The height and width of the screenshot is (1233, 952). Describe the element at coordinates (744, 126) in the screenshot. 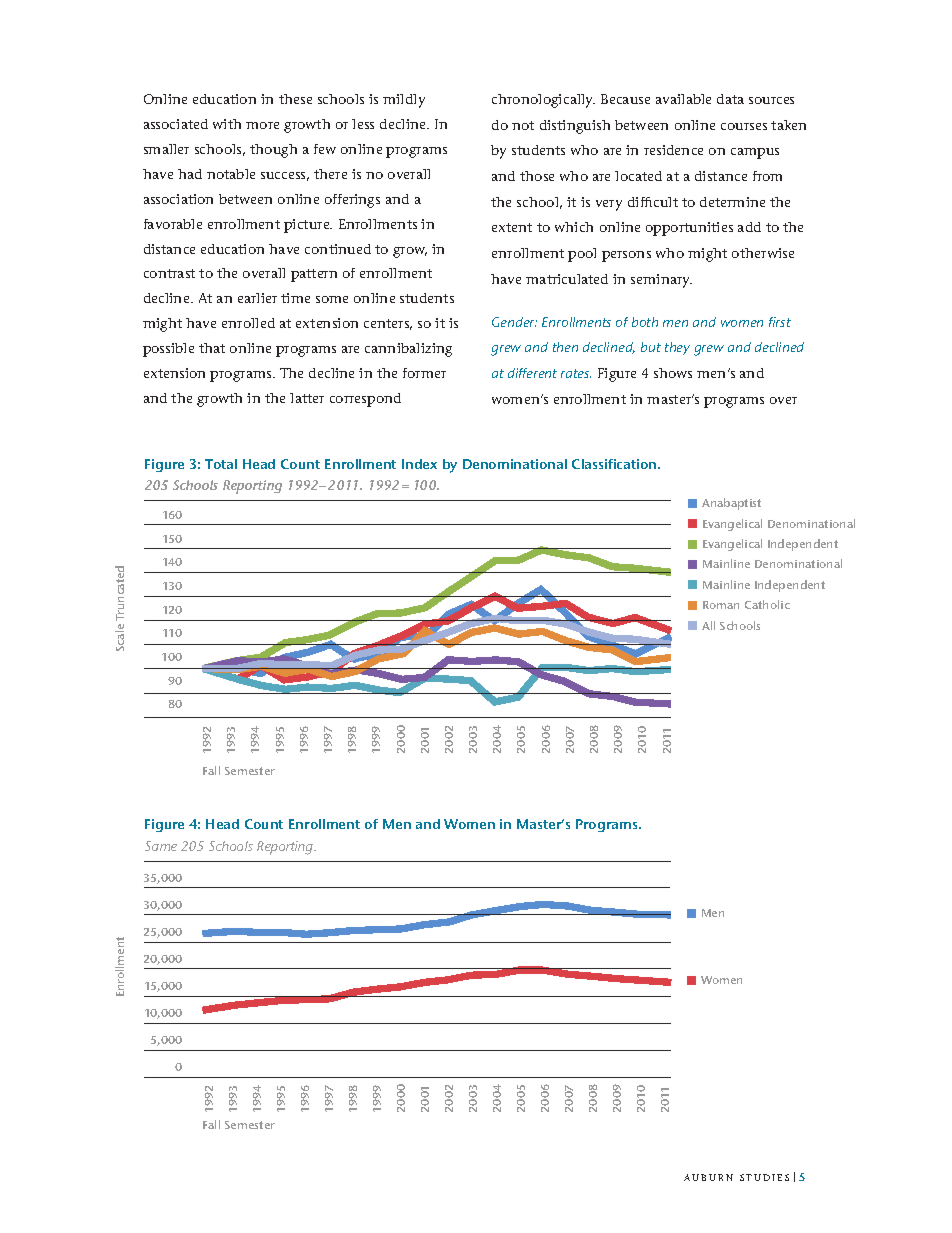

I see `courses` at that location.
